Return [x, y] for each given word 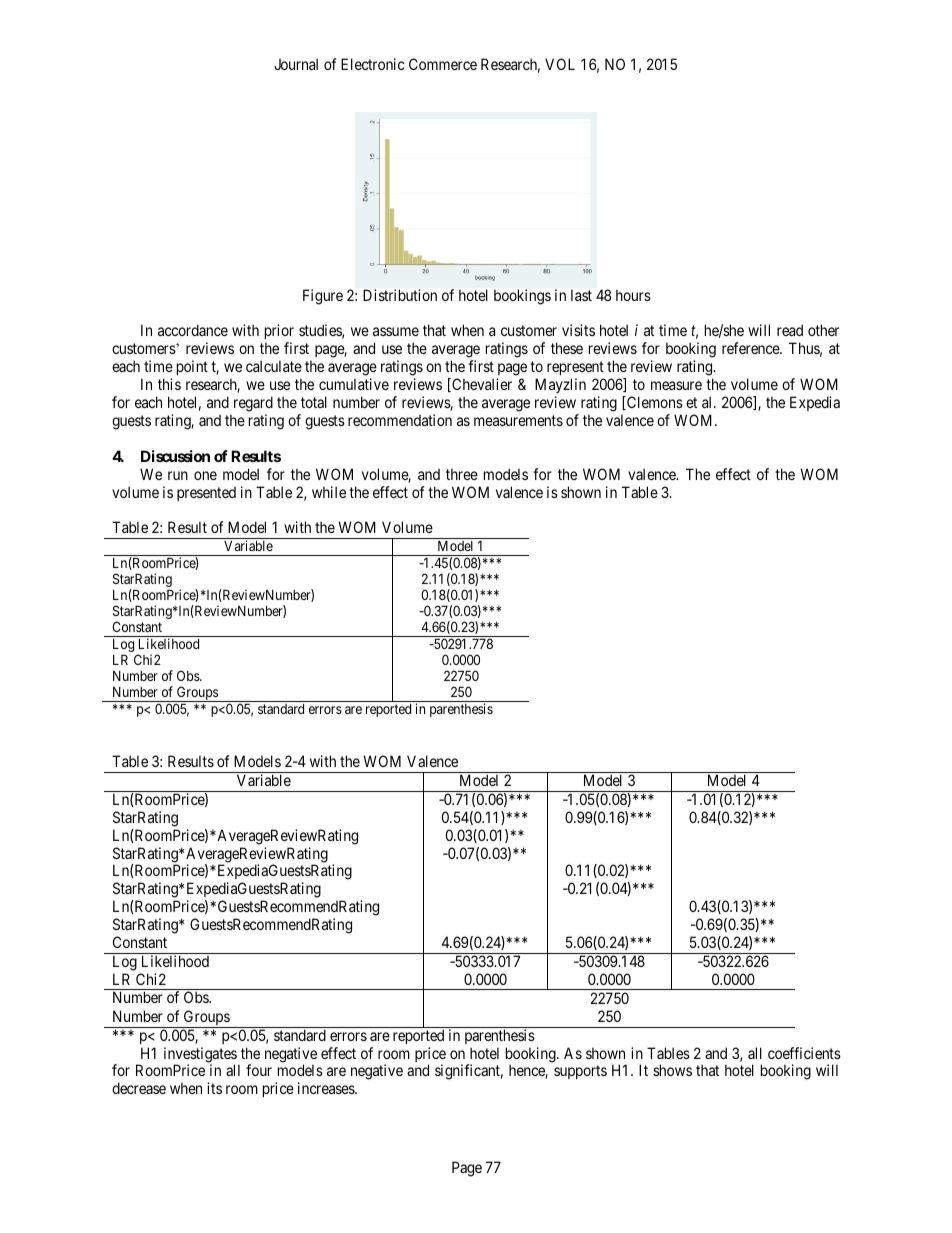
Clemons [654, 403]
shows [672, 1070]
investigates [200, 1056]
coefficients [804, 1053]
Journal [296, 64]
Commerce [443, 64]
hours [633, 295]
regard [253, 404]
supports [580, 1072]
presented [206, 494]
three [462, 474]
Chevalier [481, 385]
